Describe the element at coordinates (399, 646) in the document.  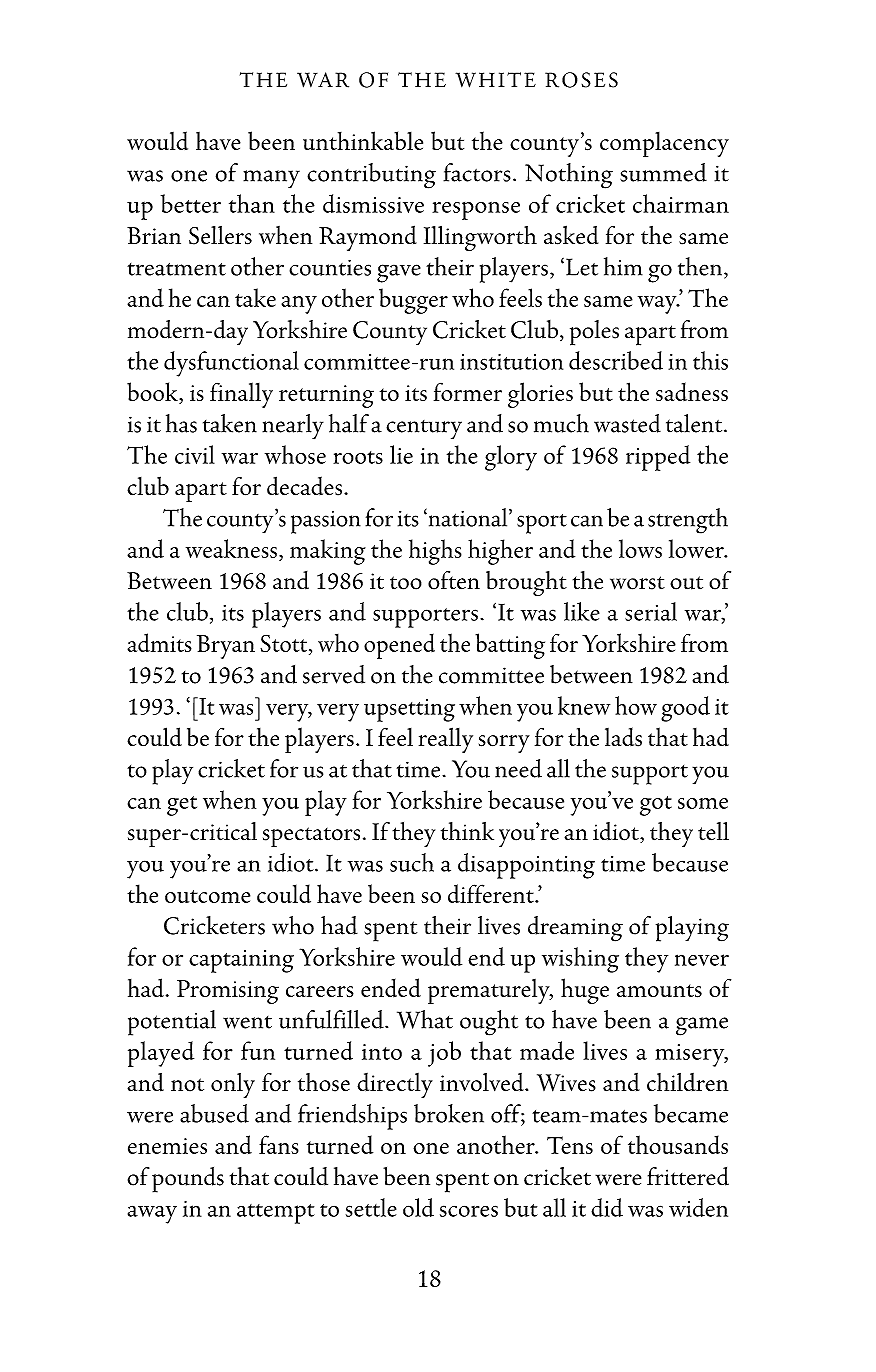
I see `opened` at that location.
